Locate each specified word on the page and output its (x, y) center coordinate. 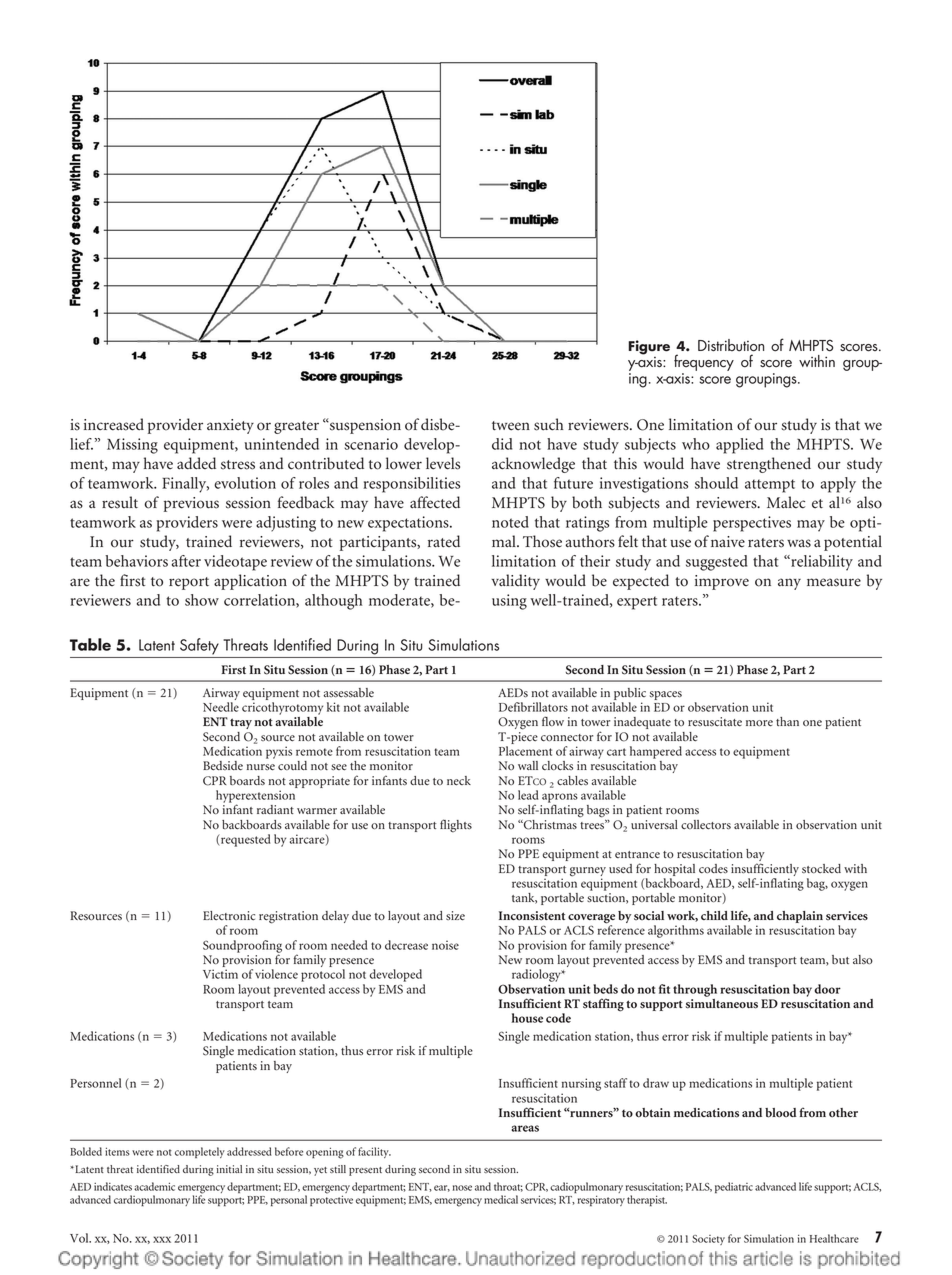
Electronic (229, 916)
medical (501, 1199)
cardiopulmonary (152, 1200)
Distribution (731, 345)
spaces (666, 695)
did (502, 444)
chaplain (800, 917)
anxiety (230, 426)
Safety (199, 646)
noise (445, 945)
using (509, 602)
